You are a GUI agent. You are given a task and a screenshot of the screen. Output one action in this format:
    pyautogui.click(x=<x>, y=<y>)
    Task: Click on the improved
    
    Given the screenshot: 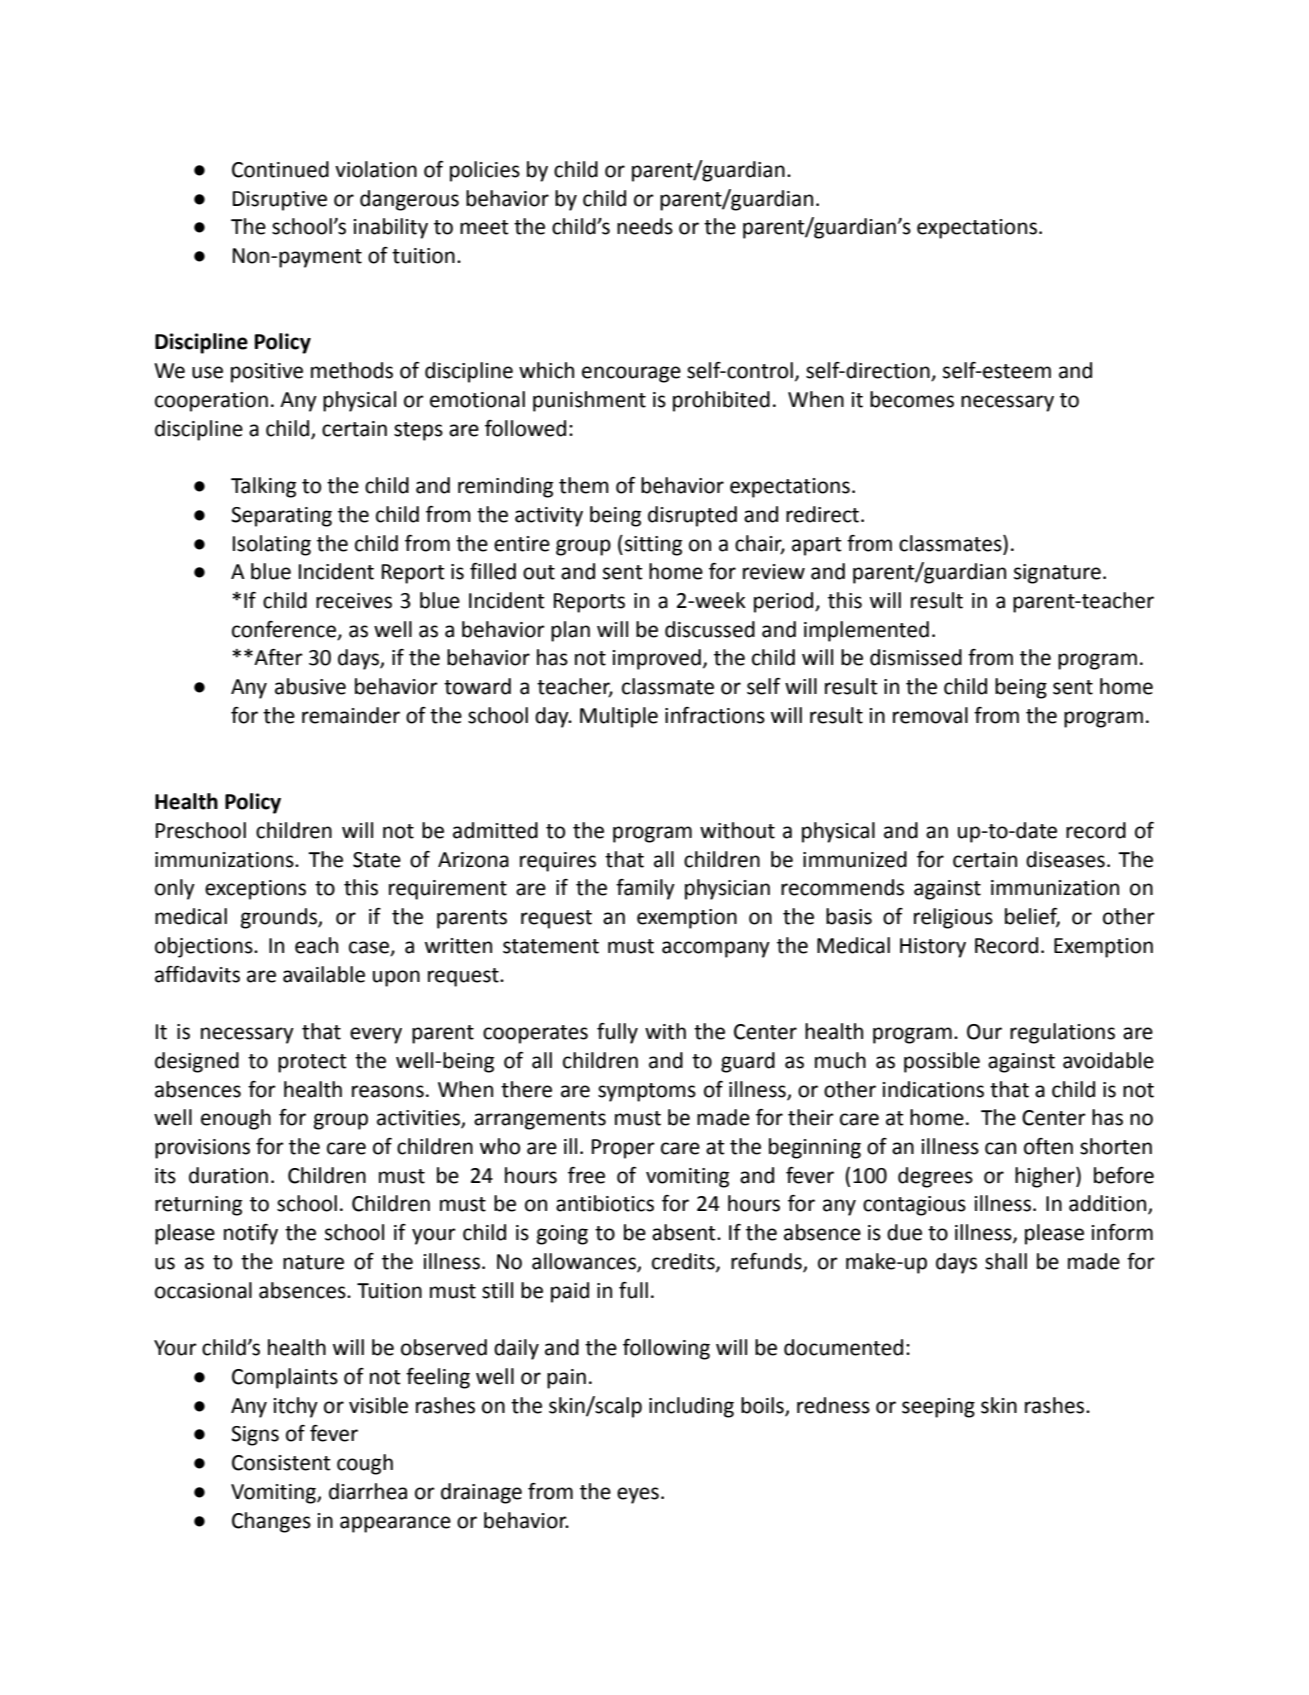 What is the action you would take?
    pyautogui.click(x=657, y=659)
